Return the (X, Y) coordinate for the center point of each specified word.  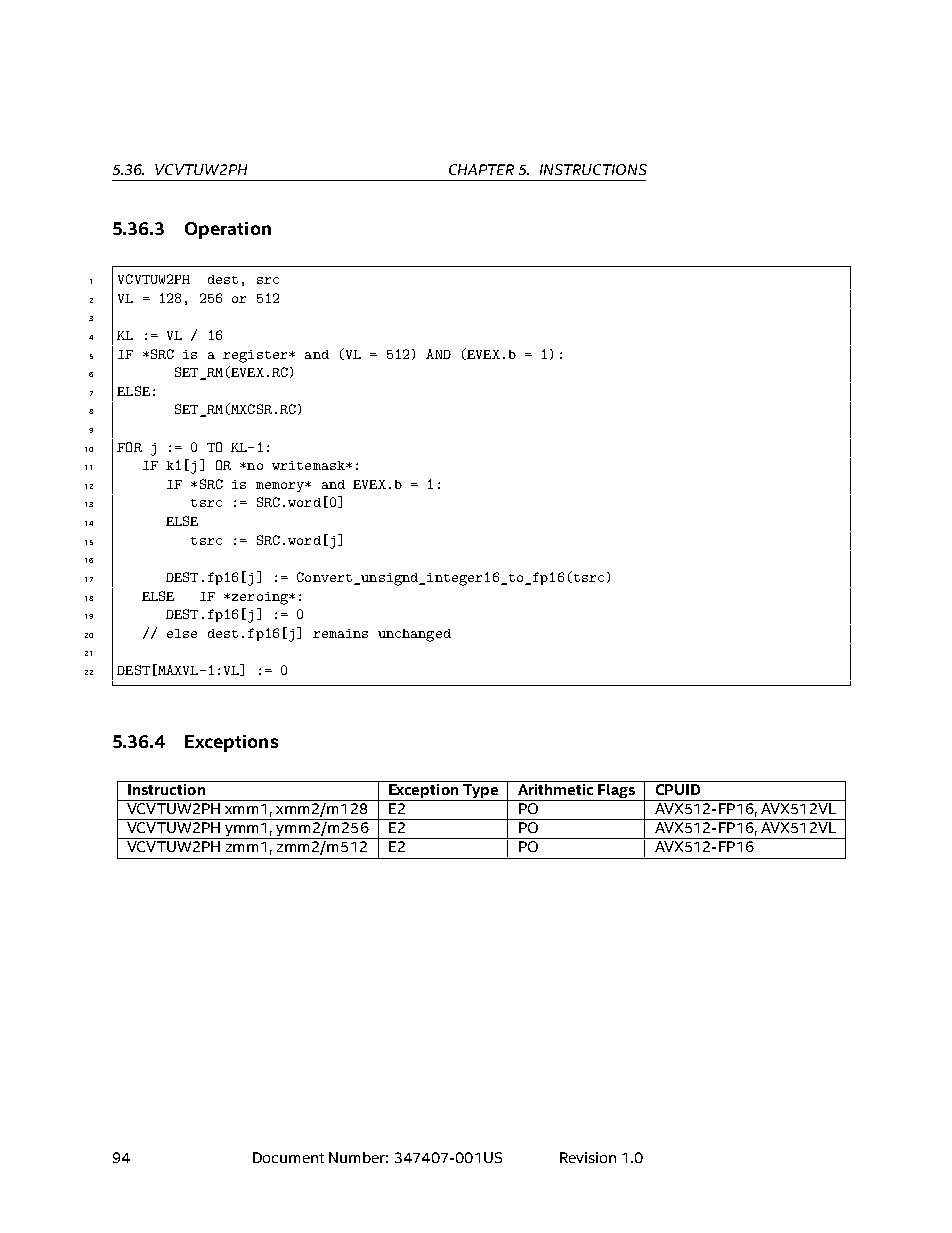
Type (480, 789)
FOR (129, 447)
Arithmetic (555, 788)
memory (281, 487)
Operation (228, 230)
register (256, 356)
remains (340, 633)
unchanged (414, 635)
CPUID (678, 788)
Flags (616, 789)
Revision (588, 1157)
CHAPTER (481, 169)
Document (288, 1157)
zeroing (259, 598)
